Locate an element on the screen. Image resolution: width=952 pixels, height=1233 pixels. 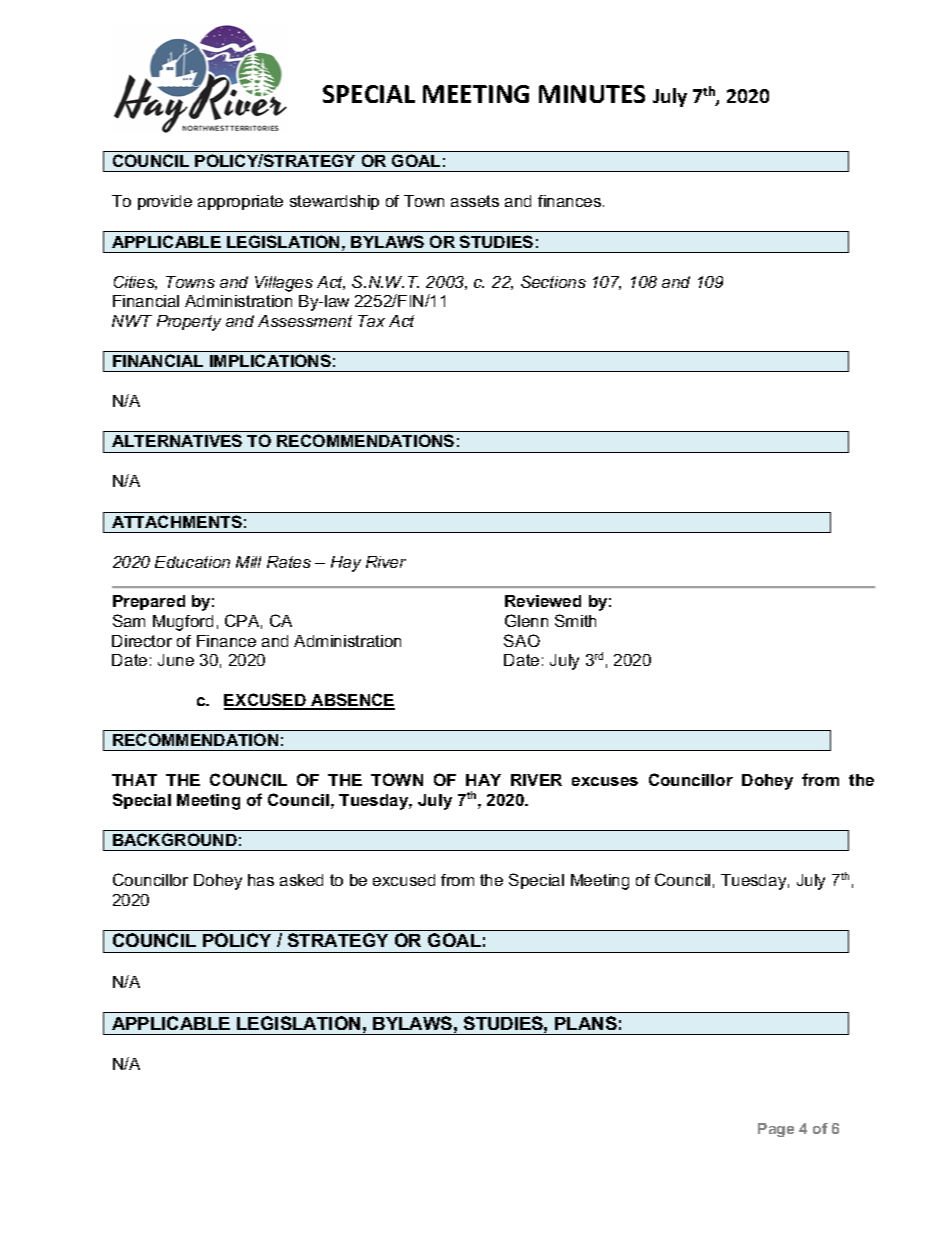
ABSENCE is located at coordinates (352, 701).
